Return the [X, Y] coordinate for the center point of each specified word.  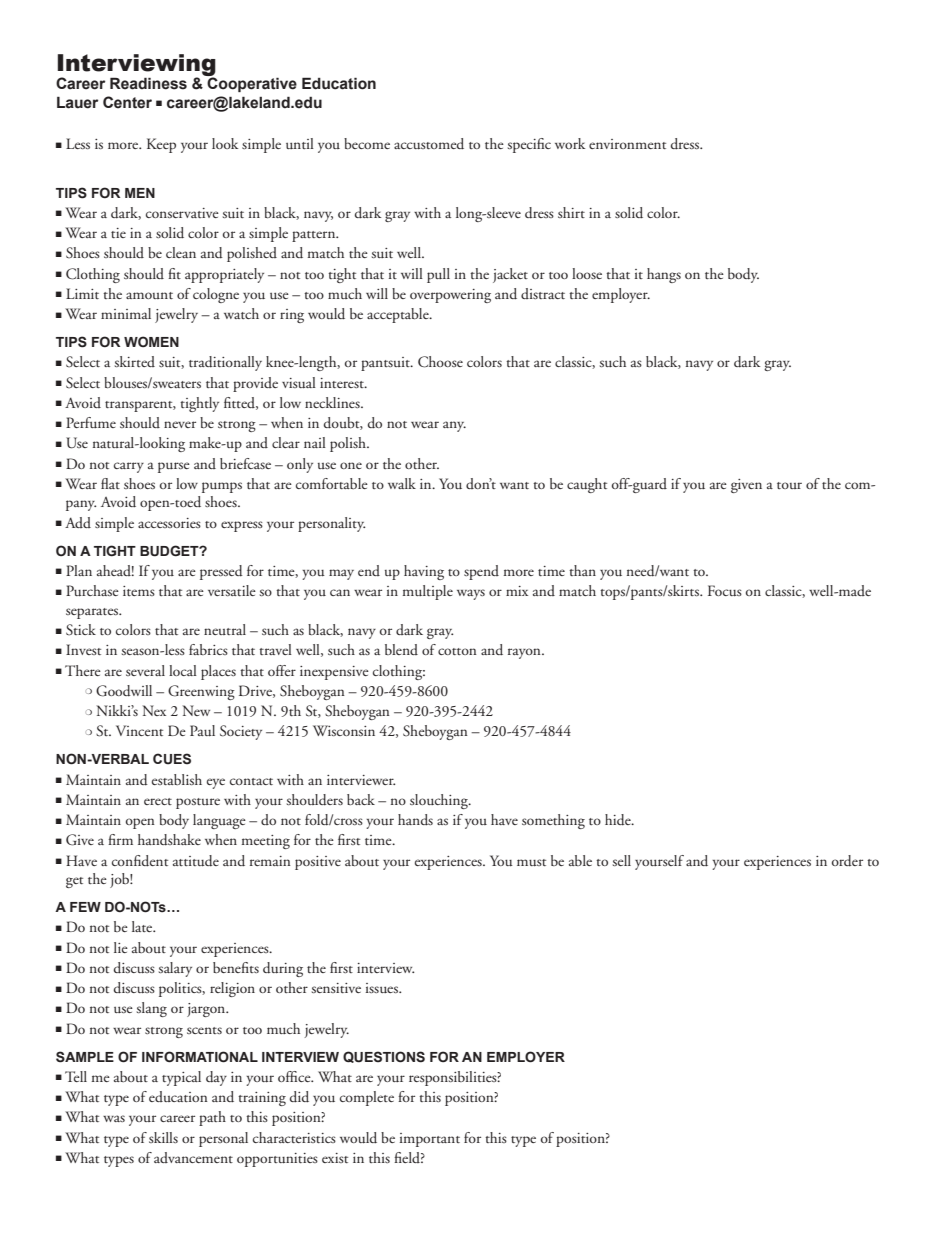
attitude [196, 861]
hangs [664, 275]
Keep [161, 145]
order [847, 861]
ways [471, 594]
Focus [725, 590]
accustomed [429, 144]
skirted [135, 361]
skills [163, 1137]
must [531, 862]
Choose [440, 362]
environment [627, 144]
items [139, 591]
